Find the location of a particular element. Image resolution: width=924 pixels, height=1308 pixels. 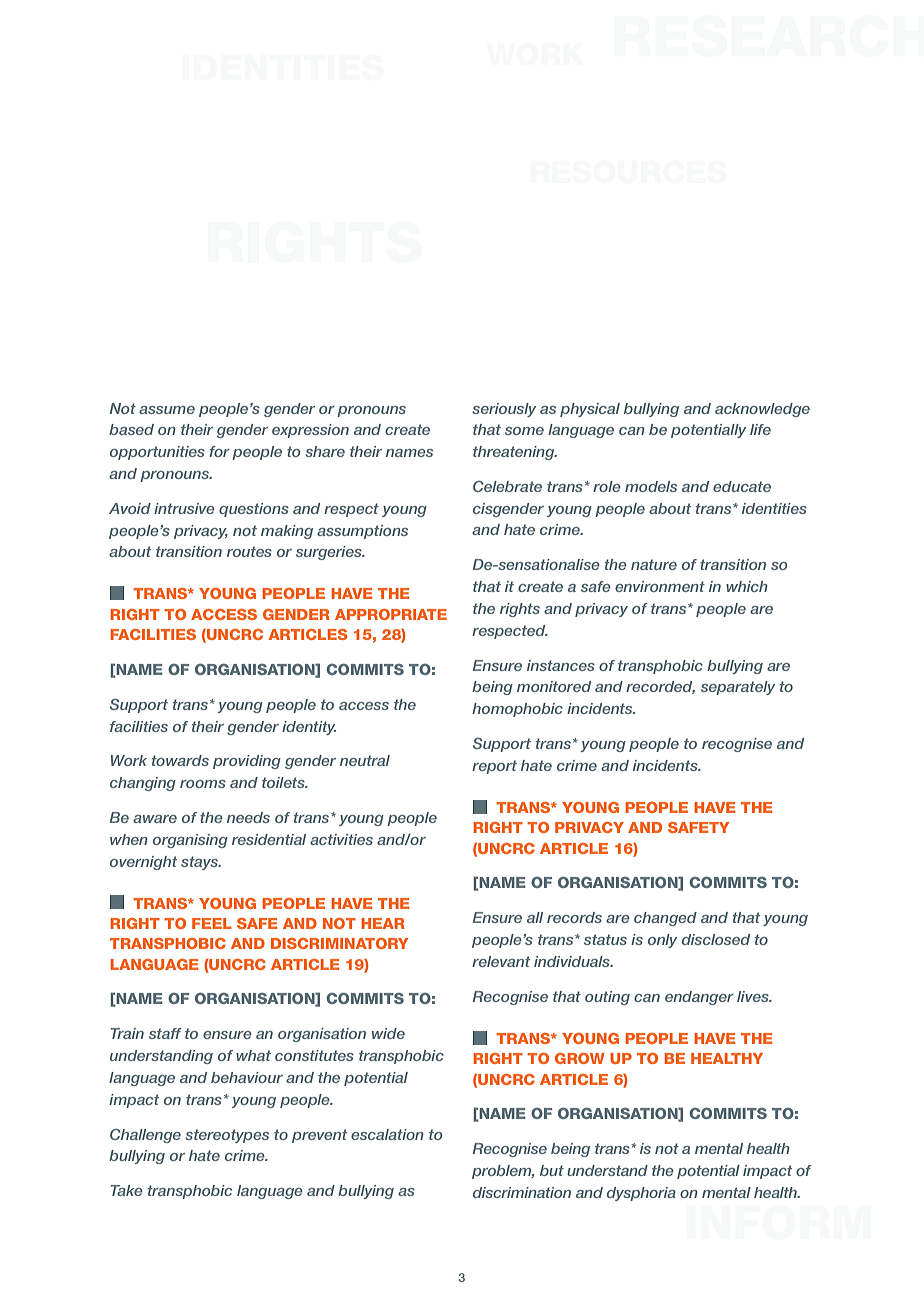

escalation is located at coordinates (387, 1134).
